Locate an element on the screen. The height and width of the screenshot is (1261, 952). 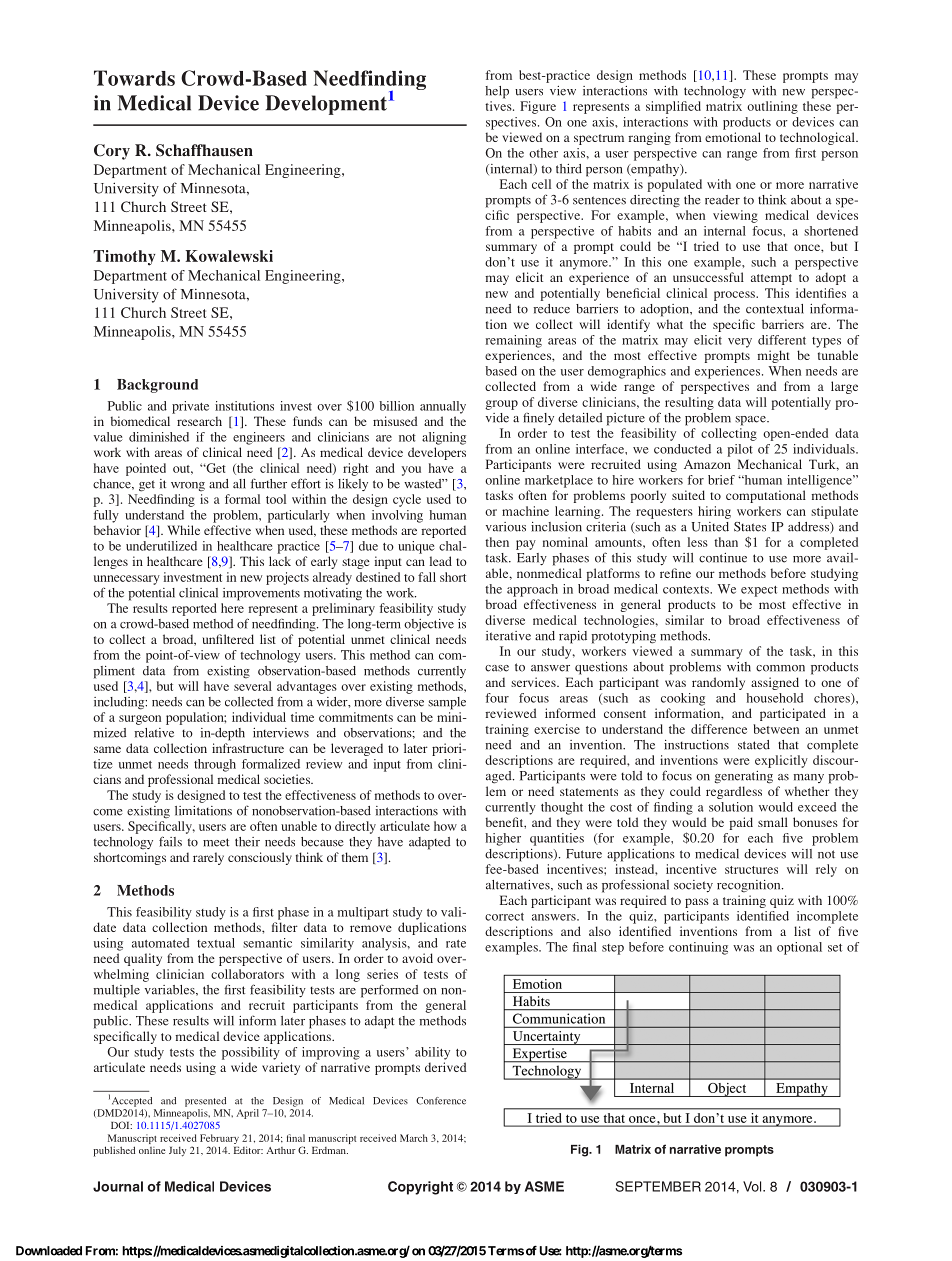
how is located at coordinates (445, 826).
